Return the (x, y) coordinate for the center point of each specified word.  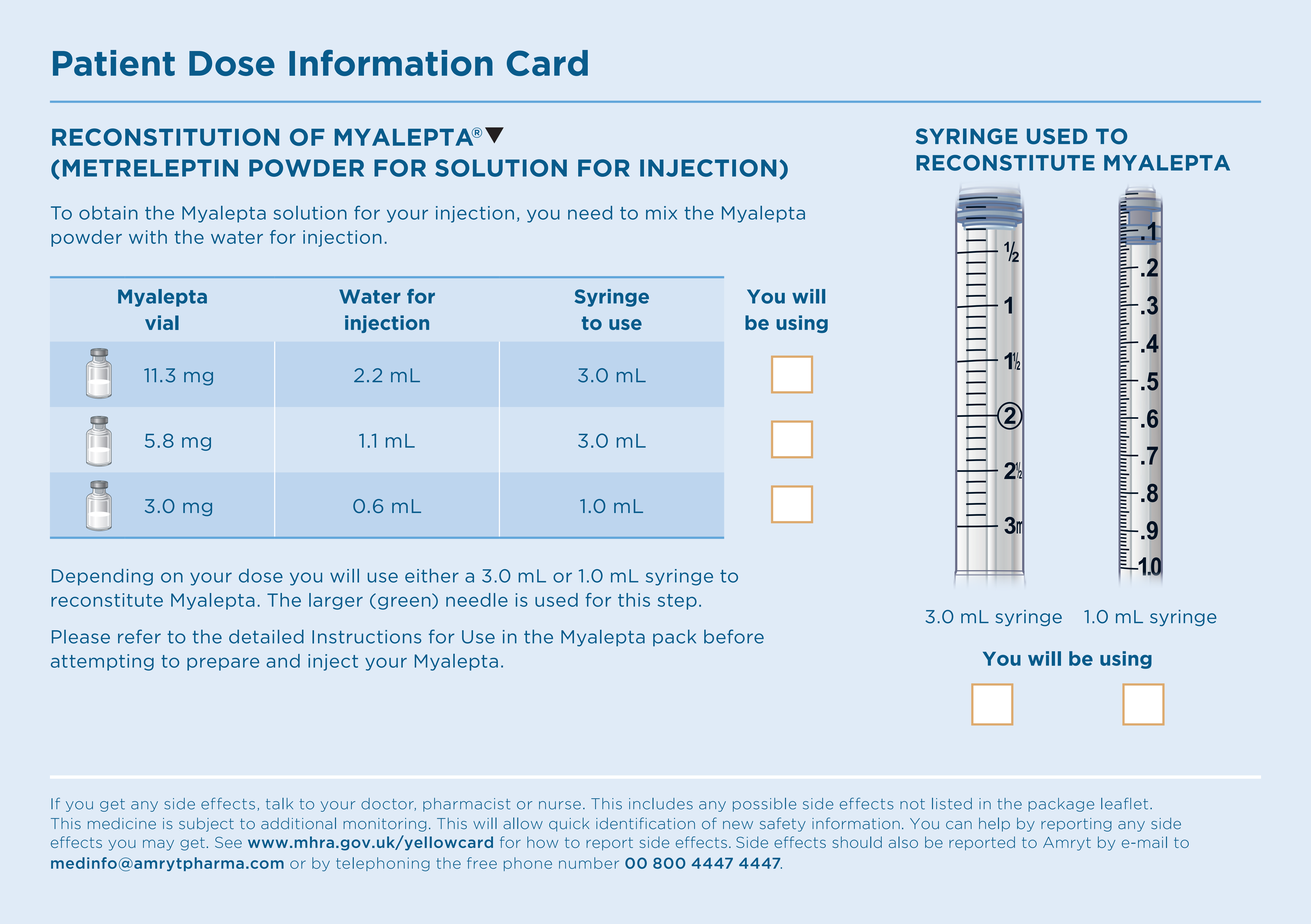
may (158, 845)
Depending (102, 577)
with (148, 237)
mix (661, 213)
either (432, 576)
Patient (114, 63)
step (677, 602)
